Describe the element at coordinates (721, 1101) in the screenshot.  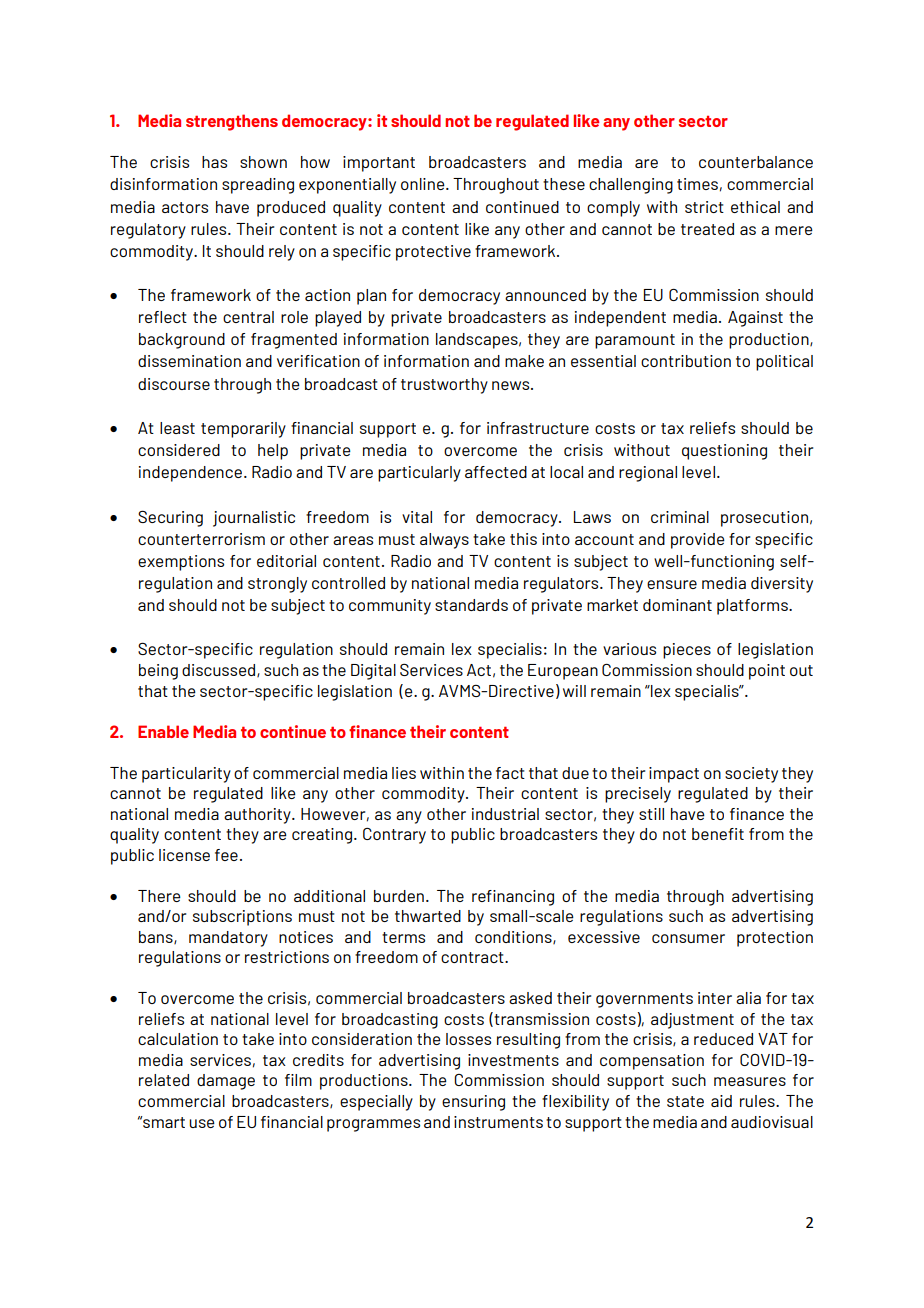
I see `aid` at that location.
